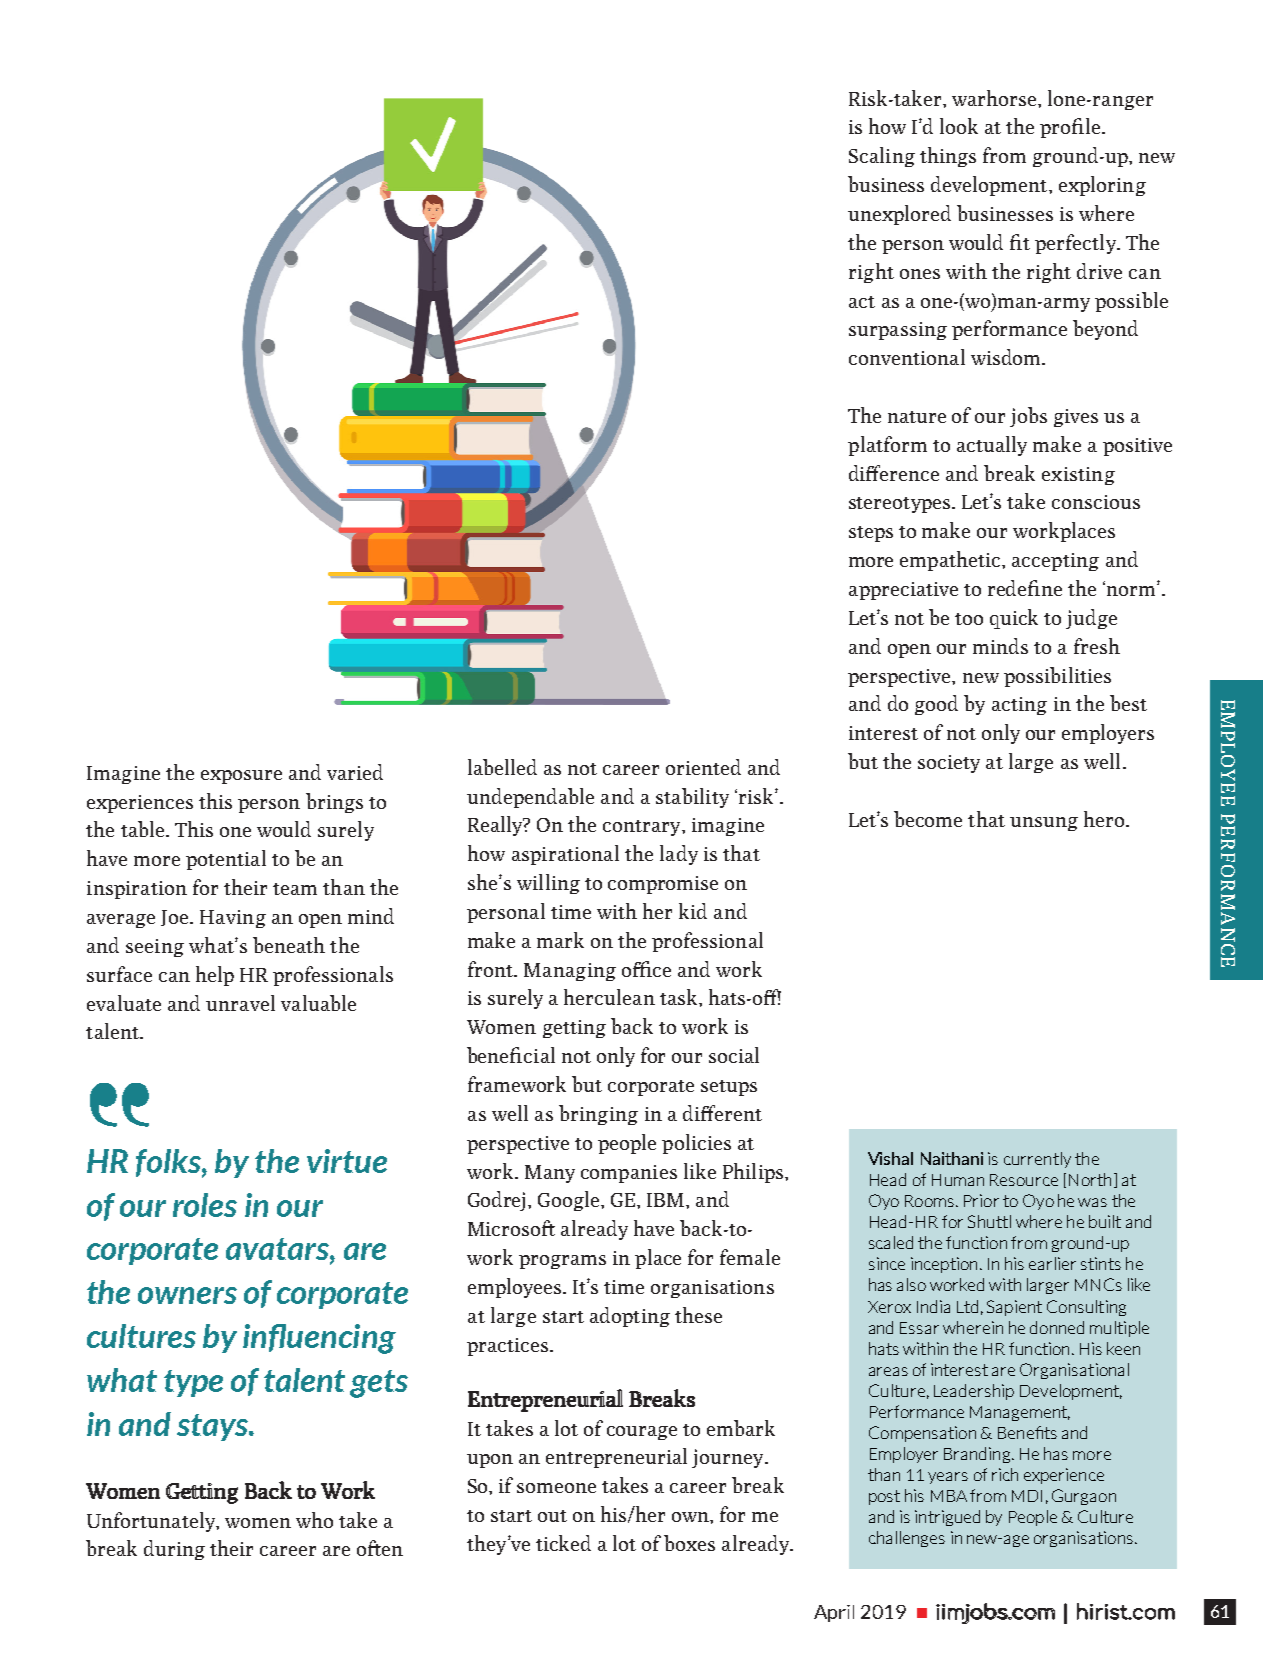  Describe the element at coordinates (598, 1115) in the image. I see `bringing` at that location.
